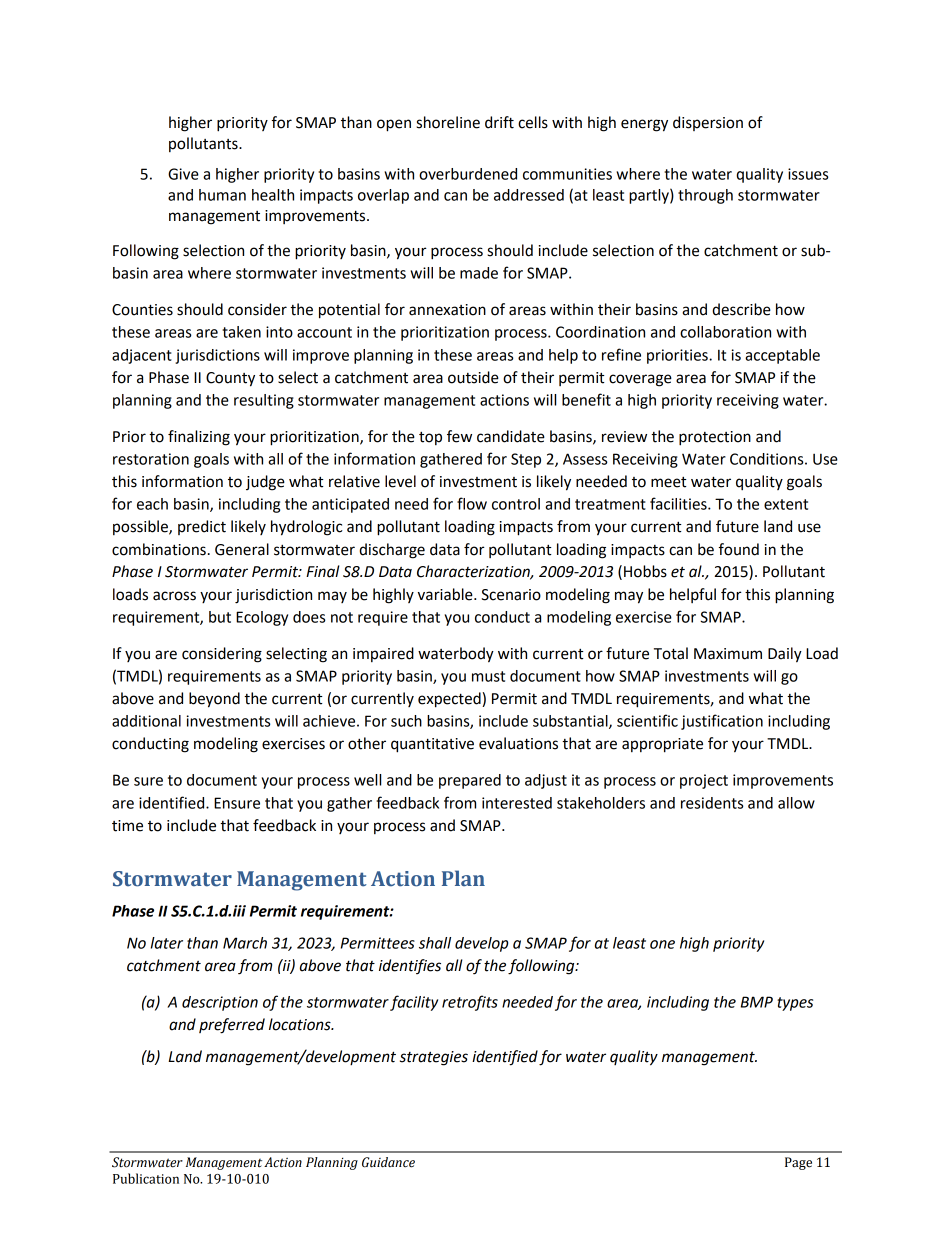 The height and width of the screenshot is (1233, 952). What do you see at coordinates (220, 617) in the screenshot?
I see `but` at bounding box center [220, 617].
